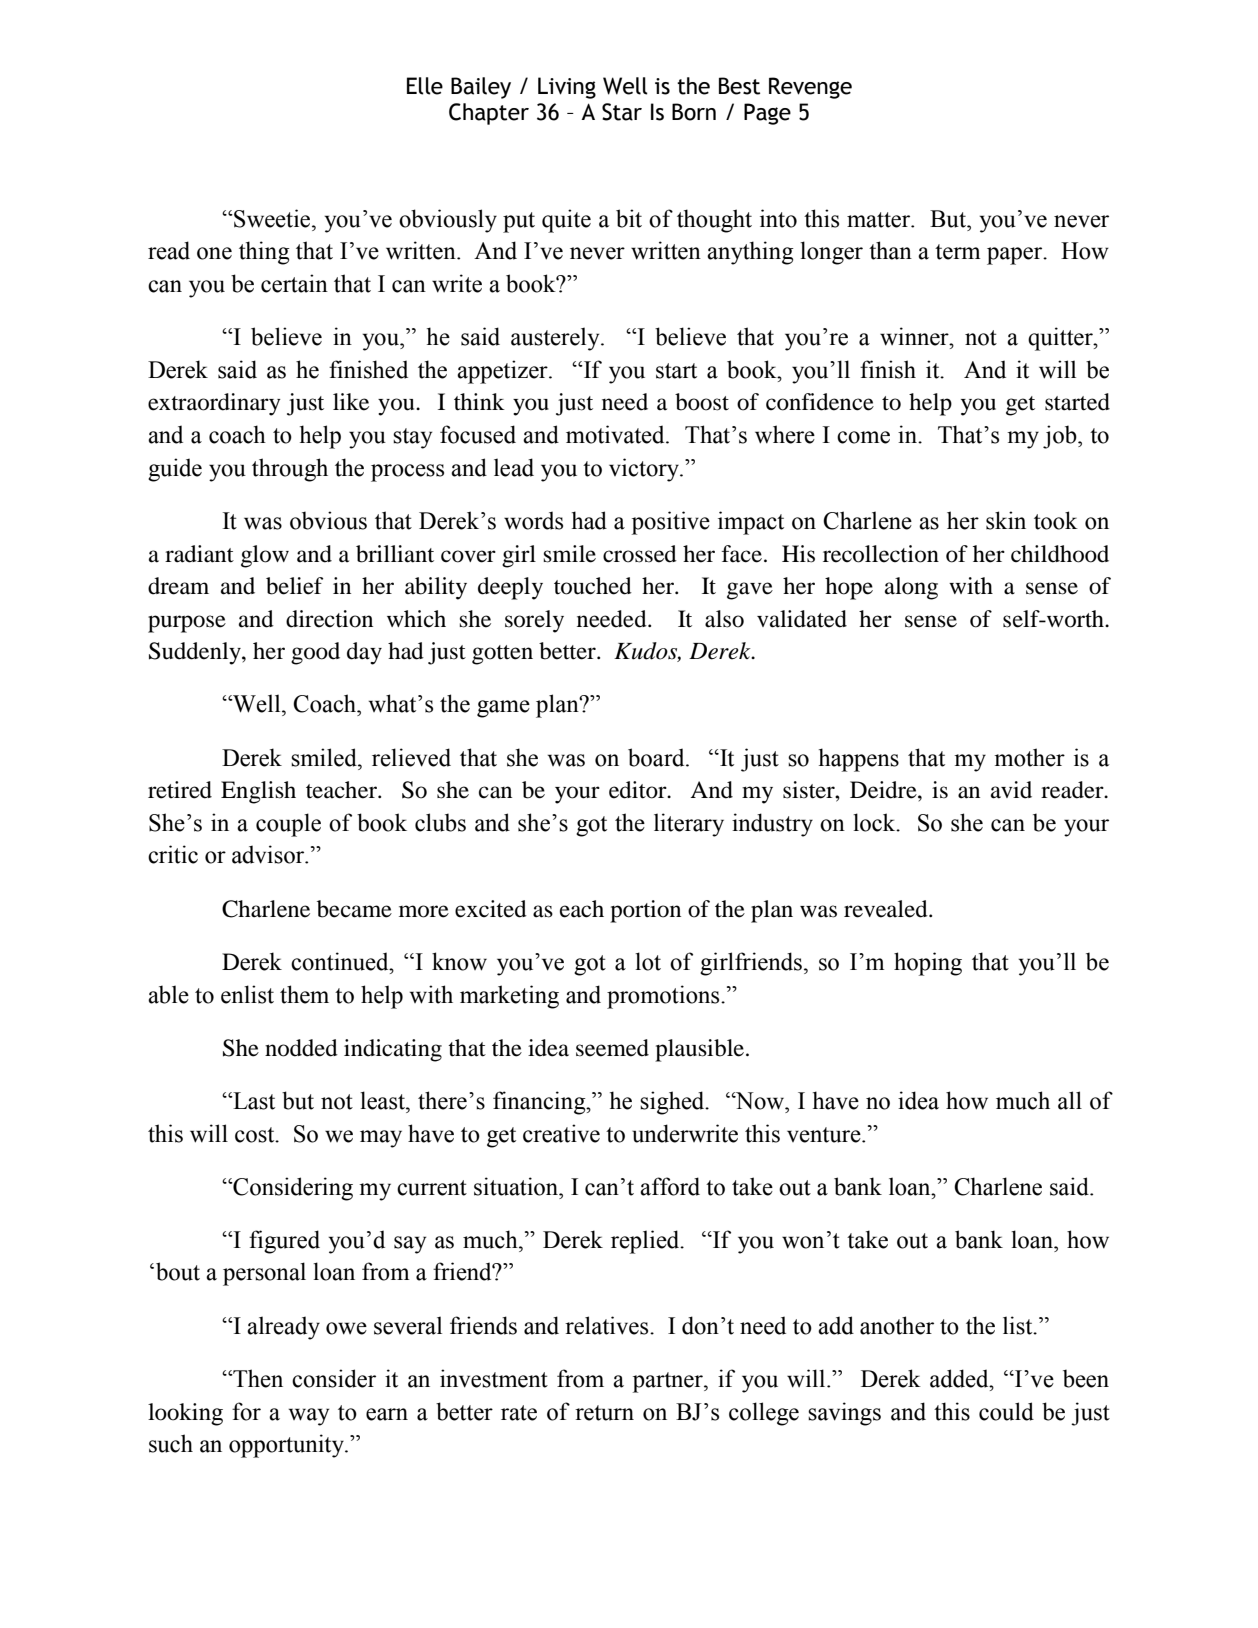  What do you see at coordinates (928, 964) in the image?
I see `hoping` at bounding box center [928, 964].
